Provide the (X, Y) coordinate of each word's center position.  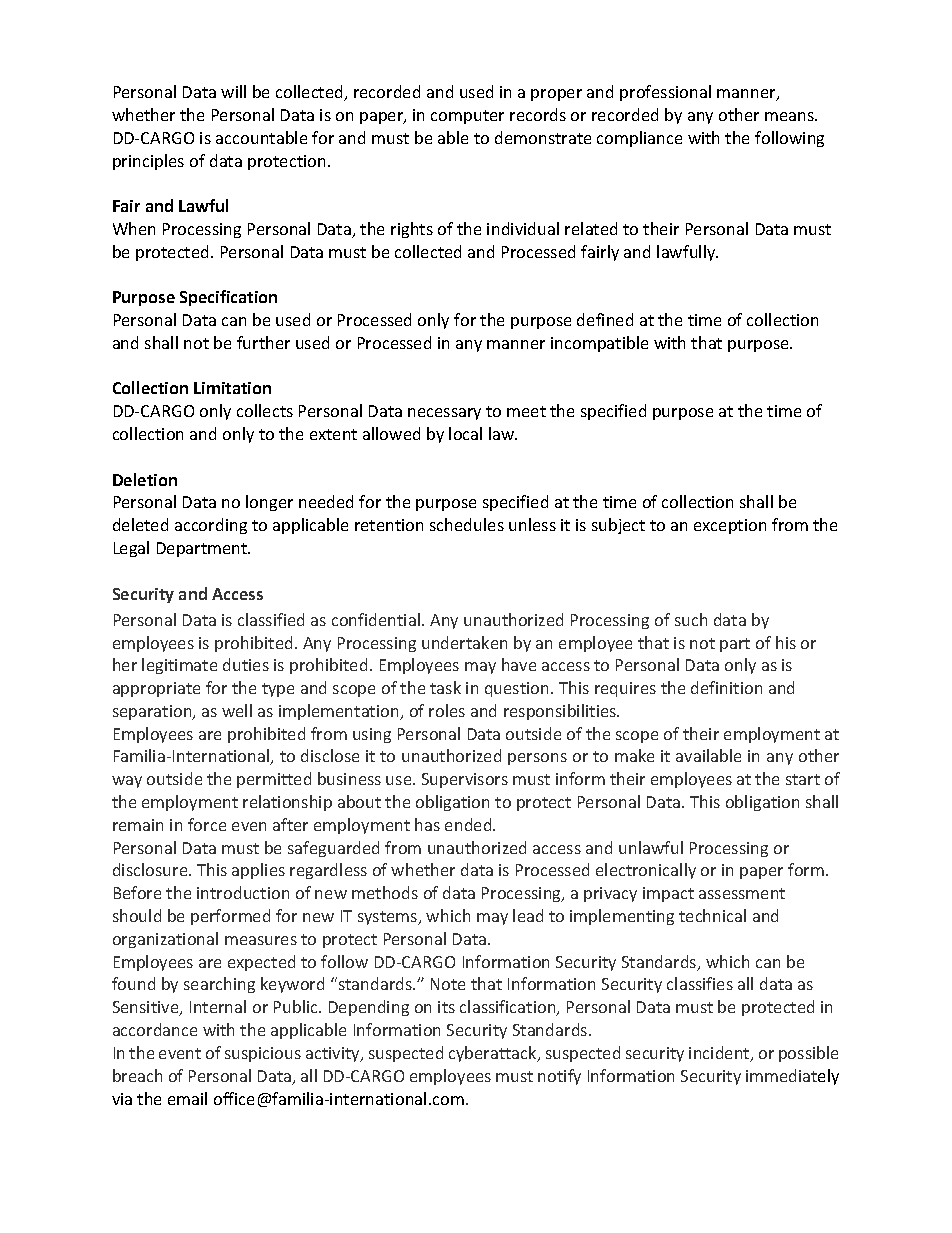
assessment (742, 893)
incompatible (599, 344)
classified (271, 619)
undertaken (464, 642)
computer (467, 117)
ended (469, 824)
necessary (444, 414)
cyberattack (494, 1054)
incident (720, 1054)
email (187, 1098)
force (207, 824)
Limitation (232, 388)
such (691, 619)
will (233, 91)
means (790, 116)
